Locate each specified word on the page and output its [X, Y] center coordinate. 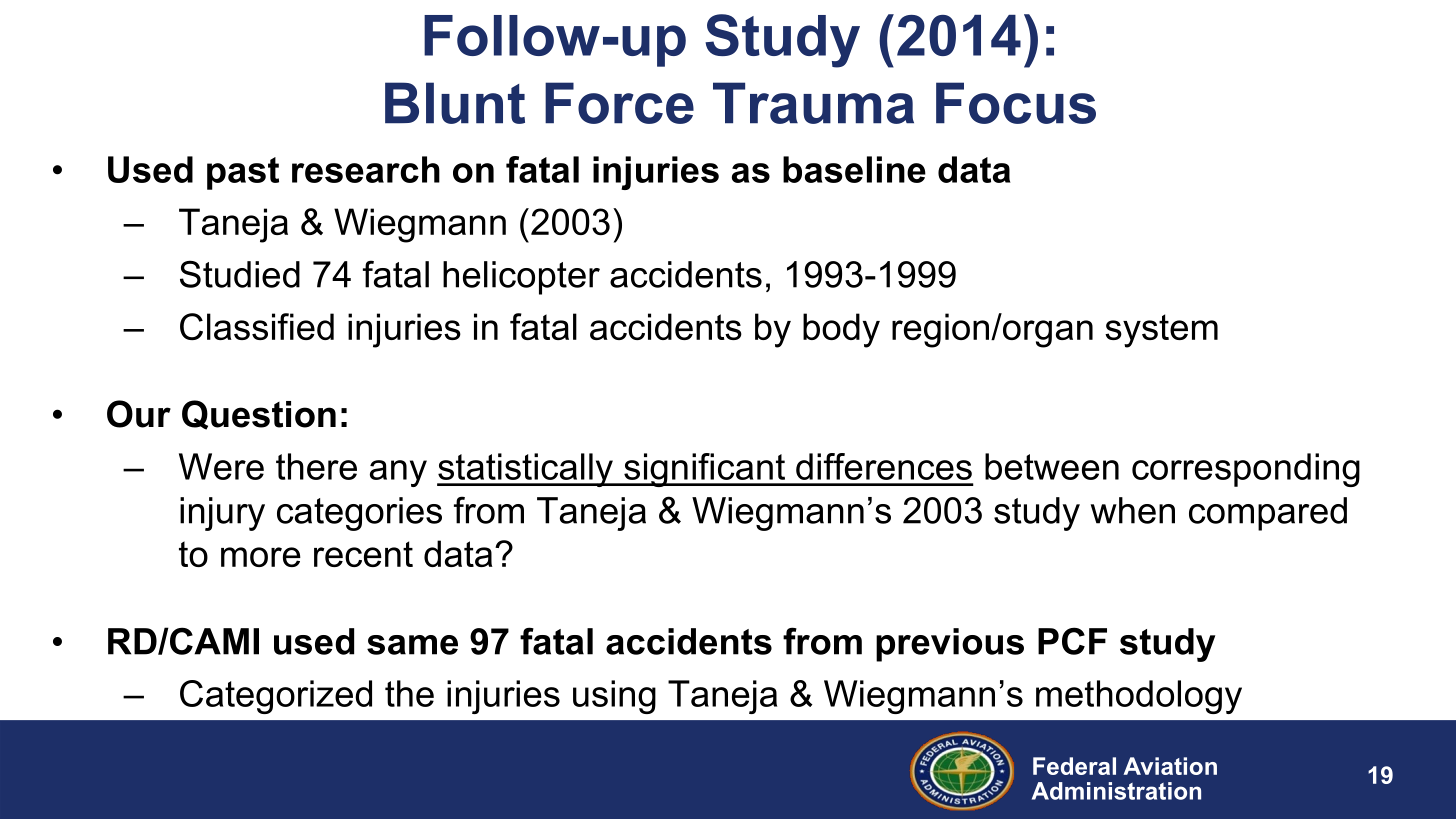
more [261, 557]
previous [950, 645]
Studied [240, 274]
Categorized [276, 697]
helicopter [521, 278]
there [316, 466]
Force [619, 103]
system [1161, 331]
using [614, 697]
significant [705, 470]
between [1052, 466]
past [243, 173]
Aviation [1170, 766]
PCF [1072, 641]
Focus [1016, 103]
